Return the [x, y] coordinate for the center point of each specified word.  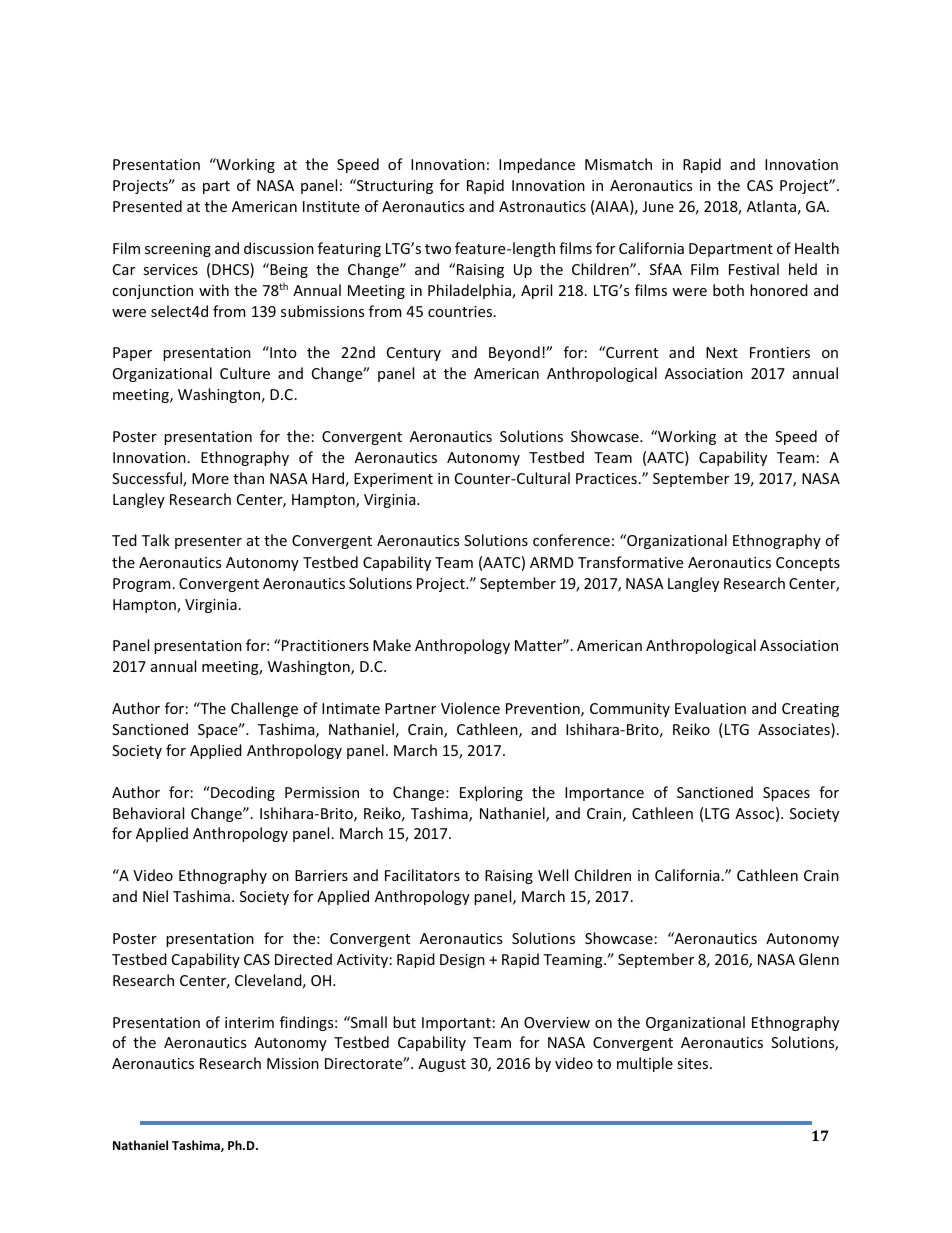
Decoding [242, 793]
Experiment [393, 480]
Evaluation [710, 708]
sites [694, 1063]
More [210, 478]
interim [249, 1022]
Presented [147, 206]
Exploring [491, 793]
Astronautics [542, 206]
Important [456, 1024]
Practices [606, 478]
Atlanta [771, 206]
